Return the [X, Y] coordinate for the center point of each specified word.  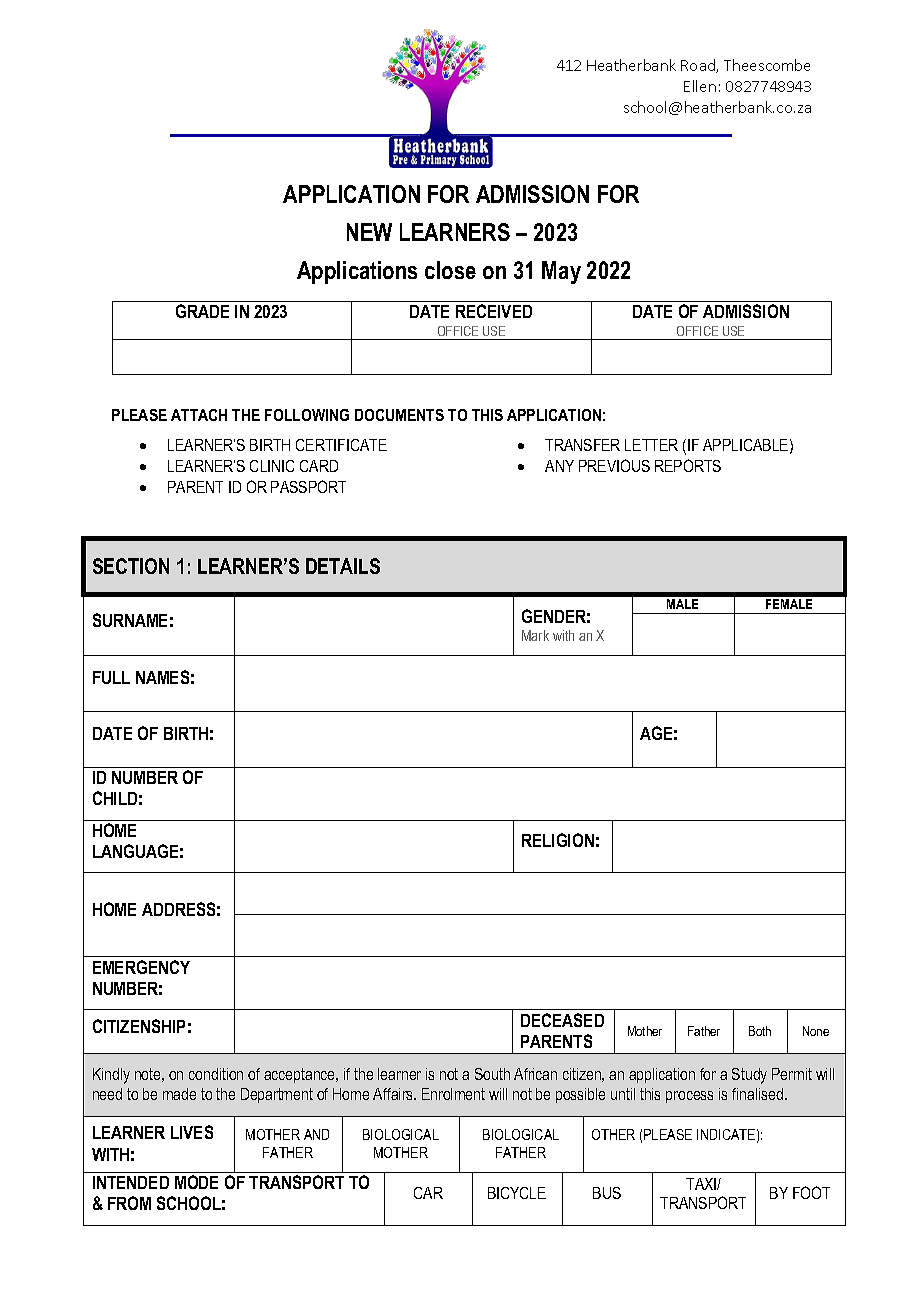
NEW [369, 232]
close [450, 270]
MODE [196, 1182]
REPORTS [688, 465]
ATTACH [199, 415]
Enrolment [453, 1094]
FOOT [811, 1192]
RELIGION [558, 840]
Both [760, 1031]
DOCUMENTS [399, 415]
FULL [111, 677]
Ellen [700, 86]
